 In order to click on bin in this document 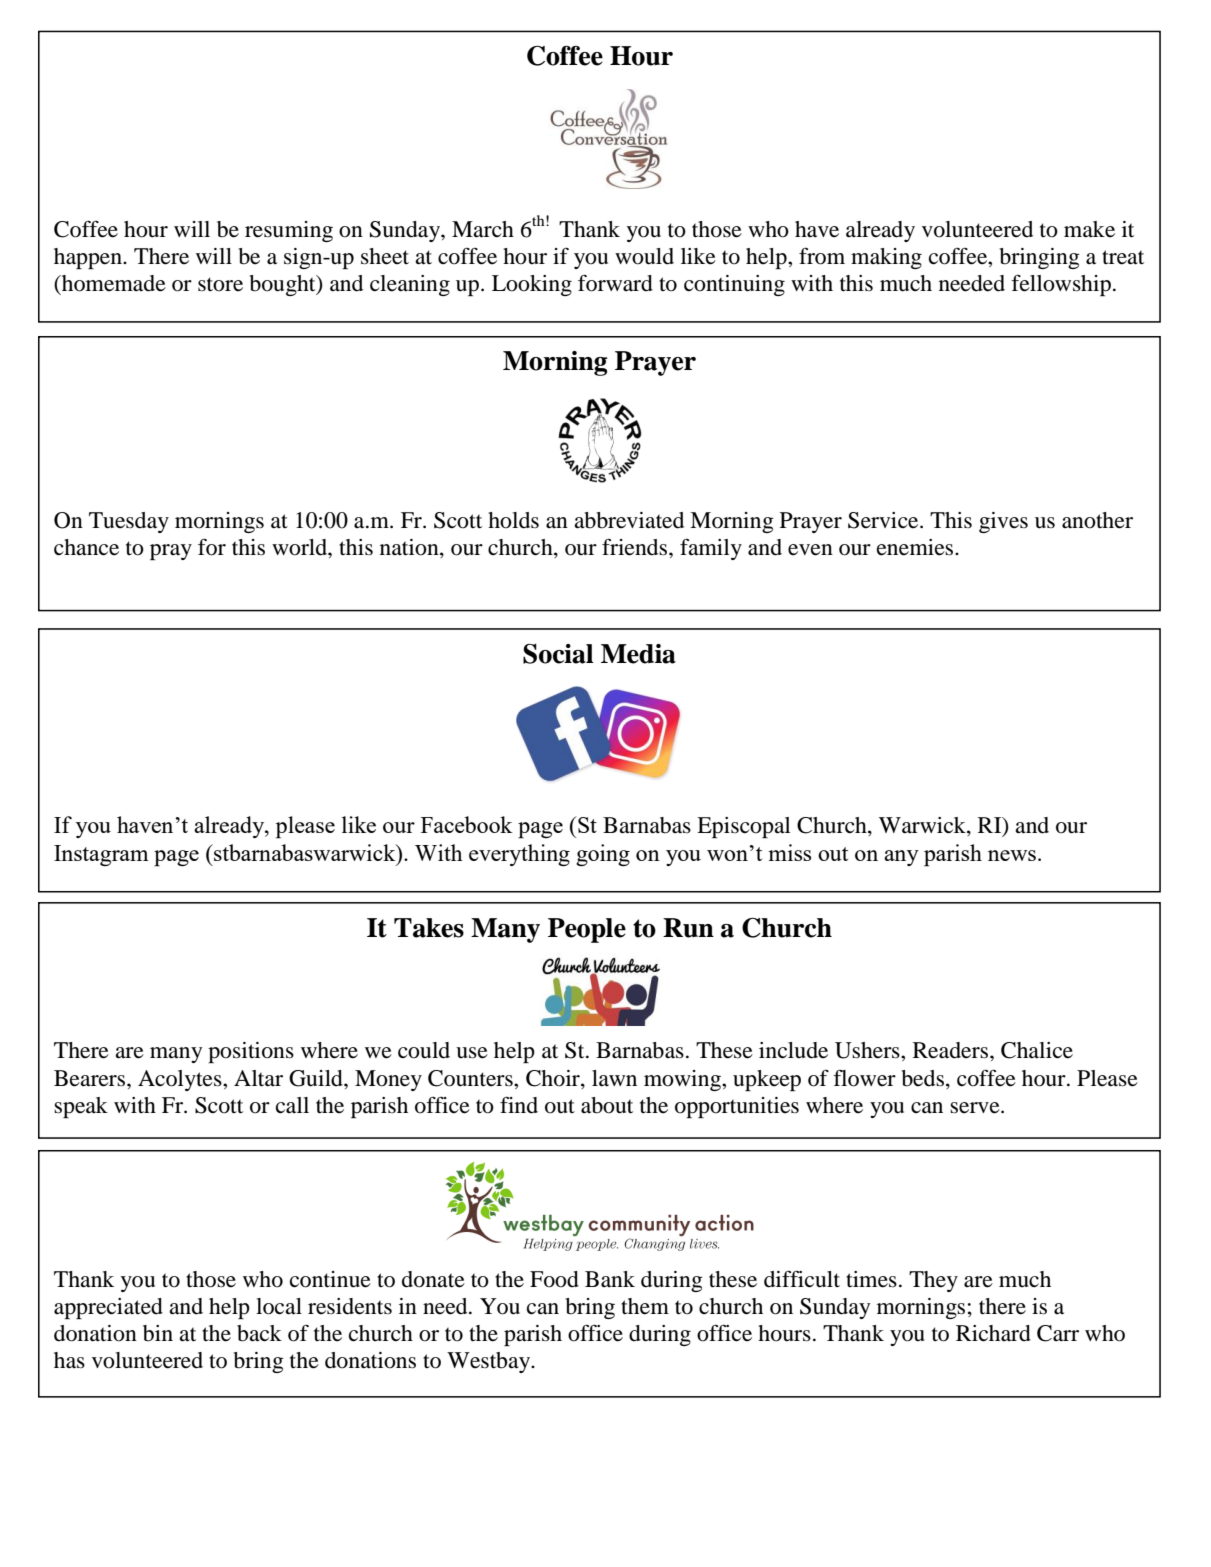, I will do `click(158, 1333)`.
